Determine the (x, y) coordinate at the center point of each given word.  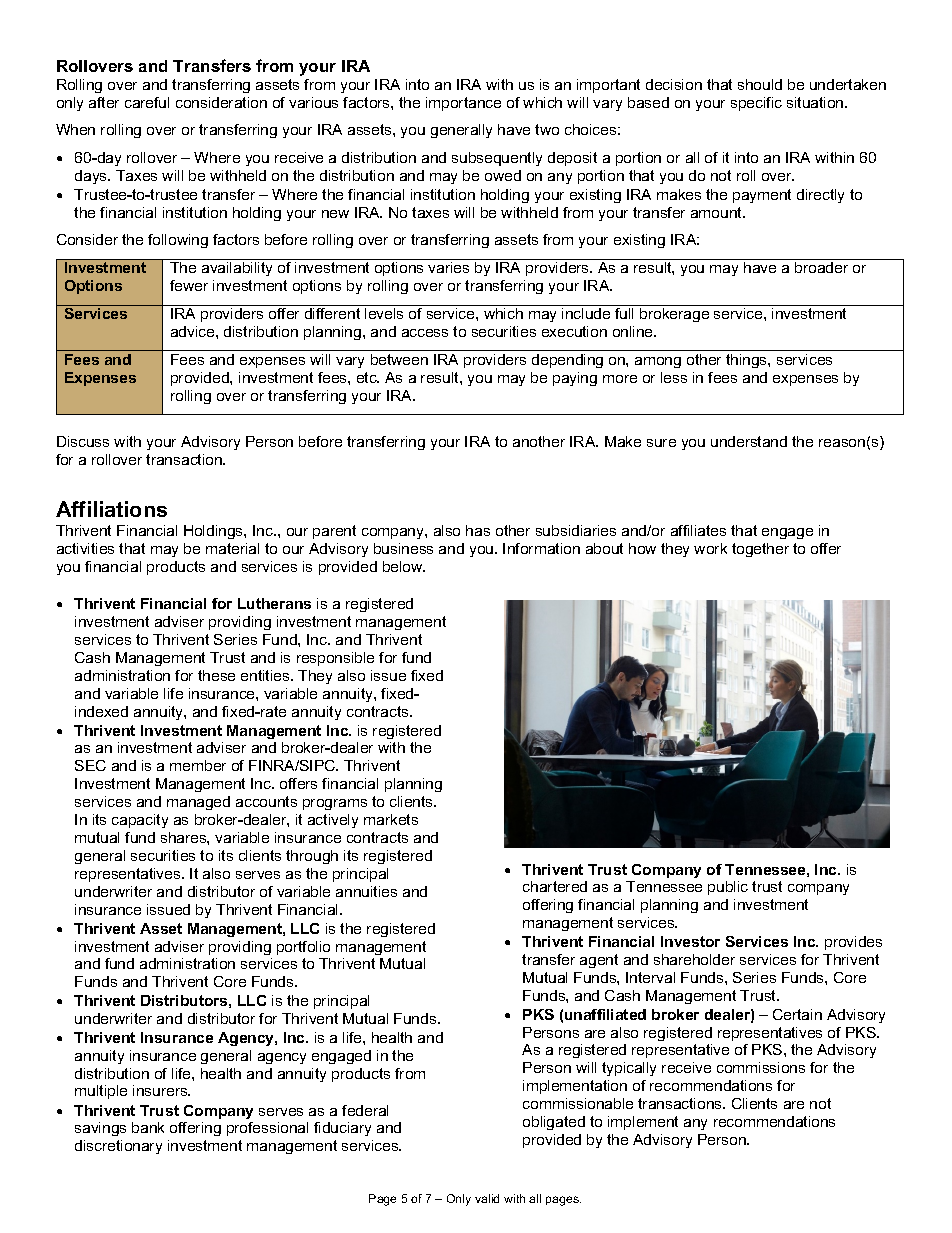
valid (487, 1198)
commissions (761, 1067)
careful (147, 102)
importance (463, 104)
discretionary (118, 1147)
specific (756, 104)
